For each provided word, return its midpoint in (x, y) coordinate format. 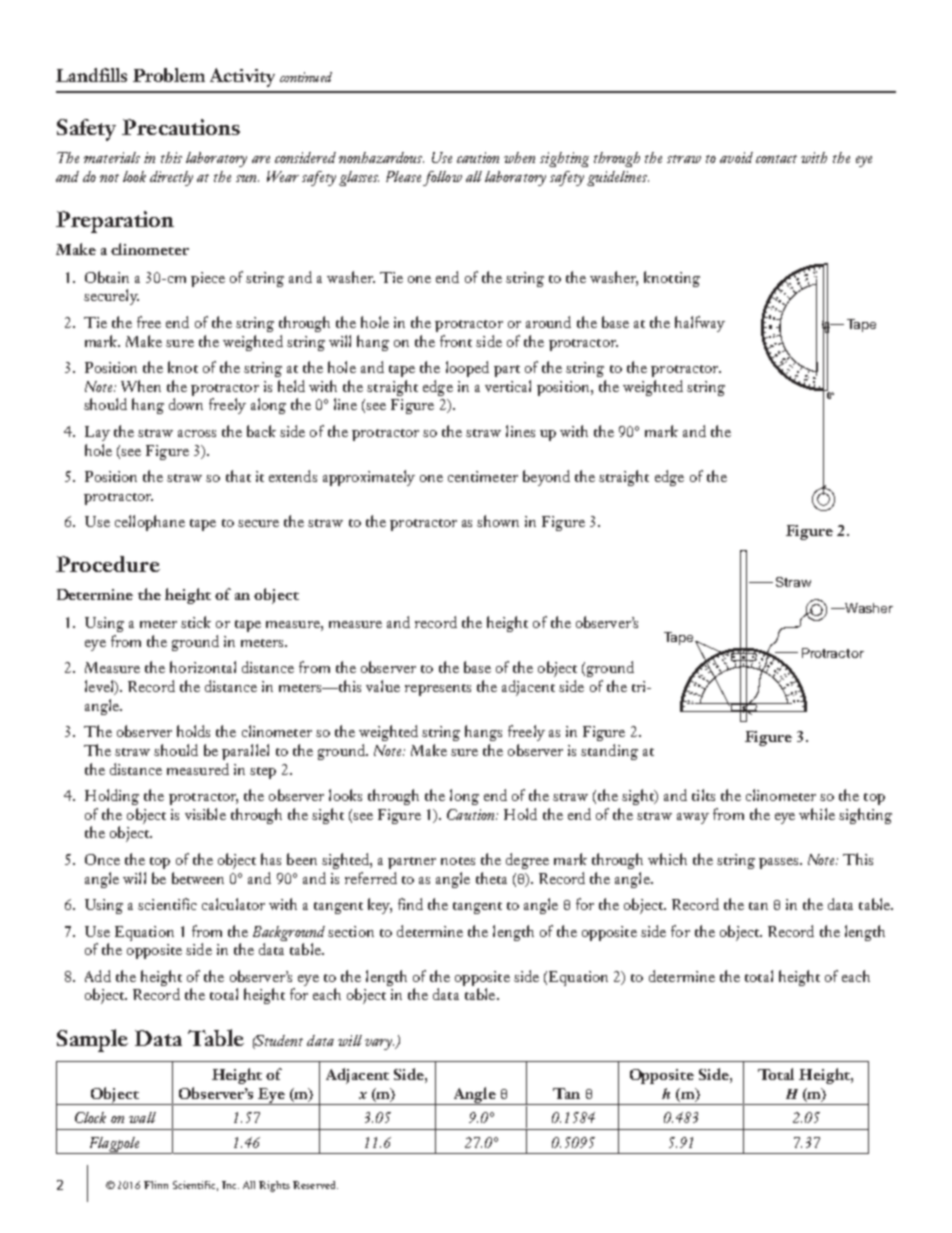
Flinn (156, 1185)
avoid (736, 157)
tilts (703, 795)
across (197, 433)
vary (379, 1044)
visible (205, 814)
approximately (369, 478)
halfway (700, 324)
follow (442, 178)
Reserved (315, 1185)
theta (491, 878)
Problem (169, 75)
